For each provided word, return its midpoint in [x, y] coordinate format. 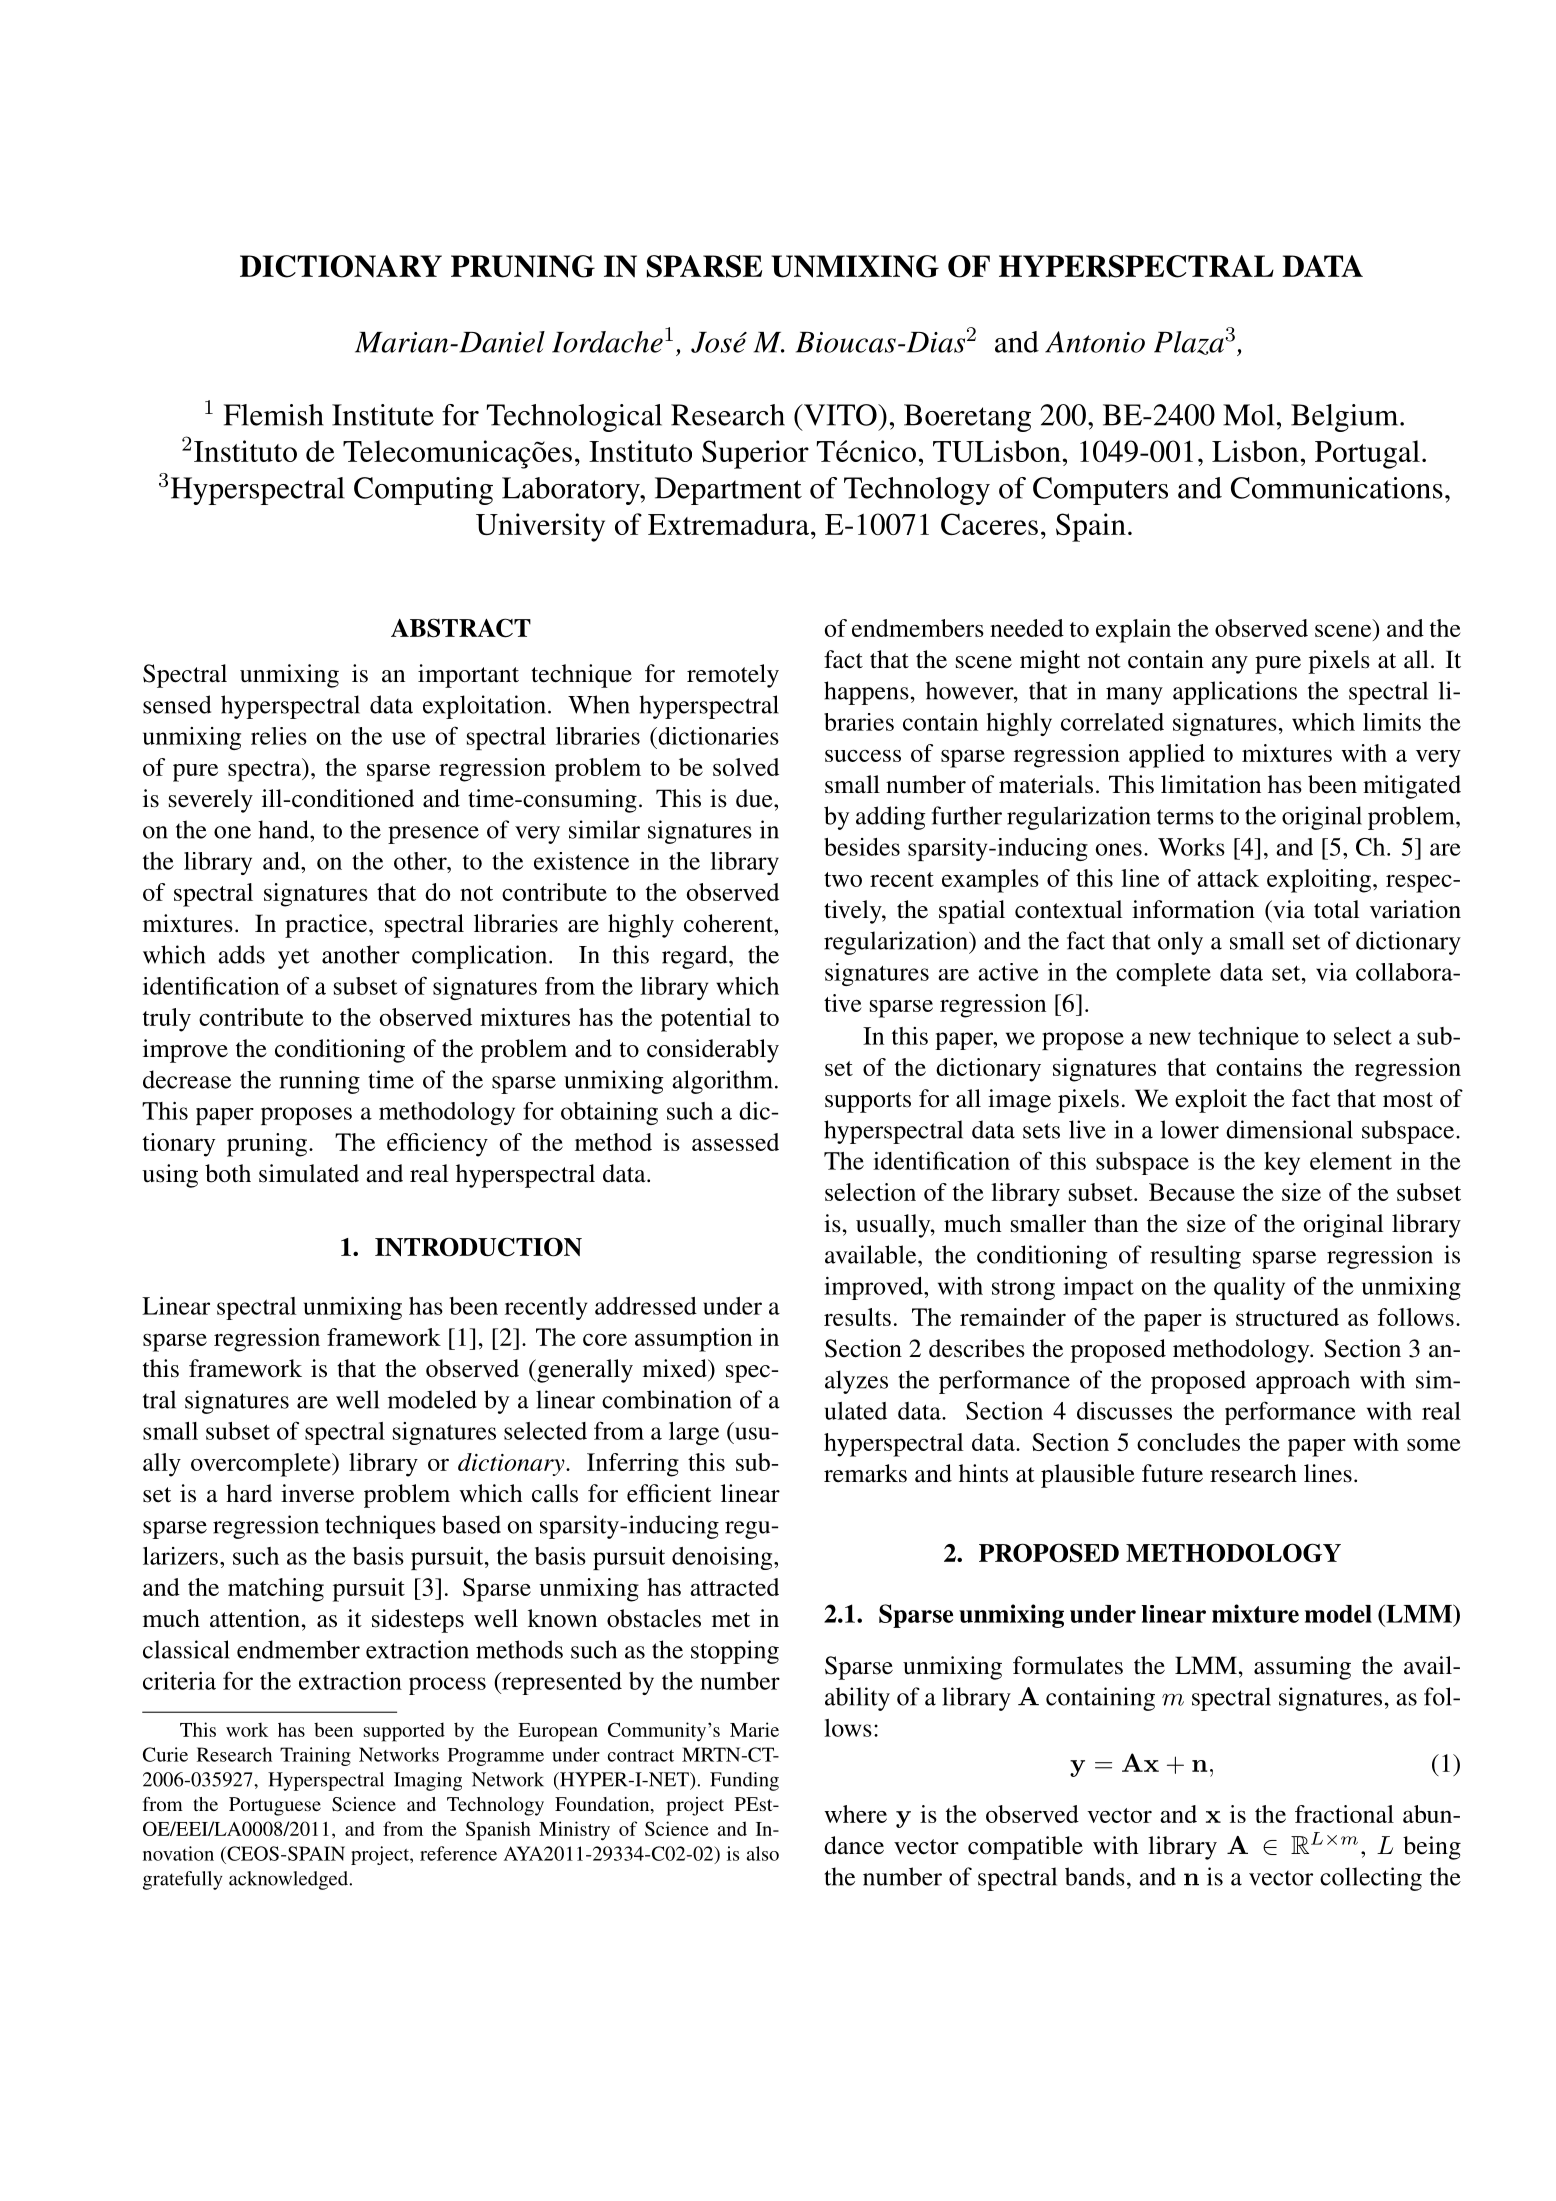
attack [1228, 878]
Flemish [274, 415]
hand [284, 829]
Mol [1248, 415]
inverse [317, 1493]
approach [1303, 1382]
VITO [840, 415]
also [763, 1853]
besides [862, 847]
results [857, 1317]
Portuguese [275, 1806]
